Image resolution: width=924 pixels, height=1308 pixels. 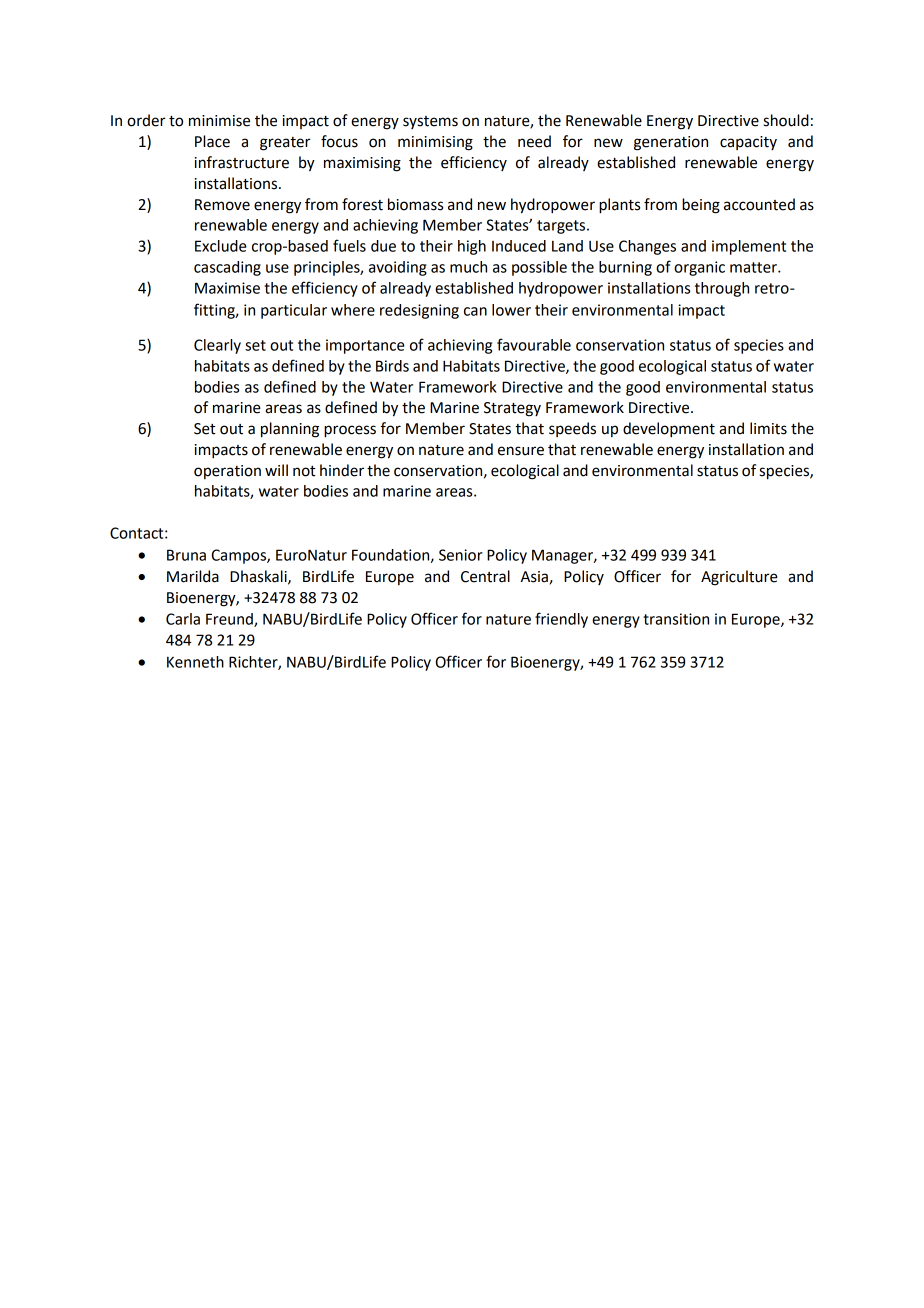 I want to click on friendly, so click(x=561, y=620).
